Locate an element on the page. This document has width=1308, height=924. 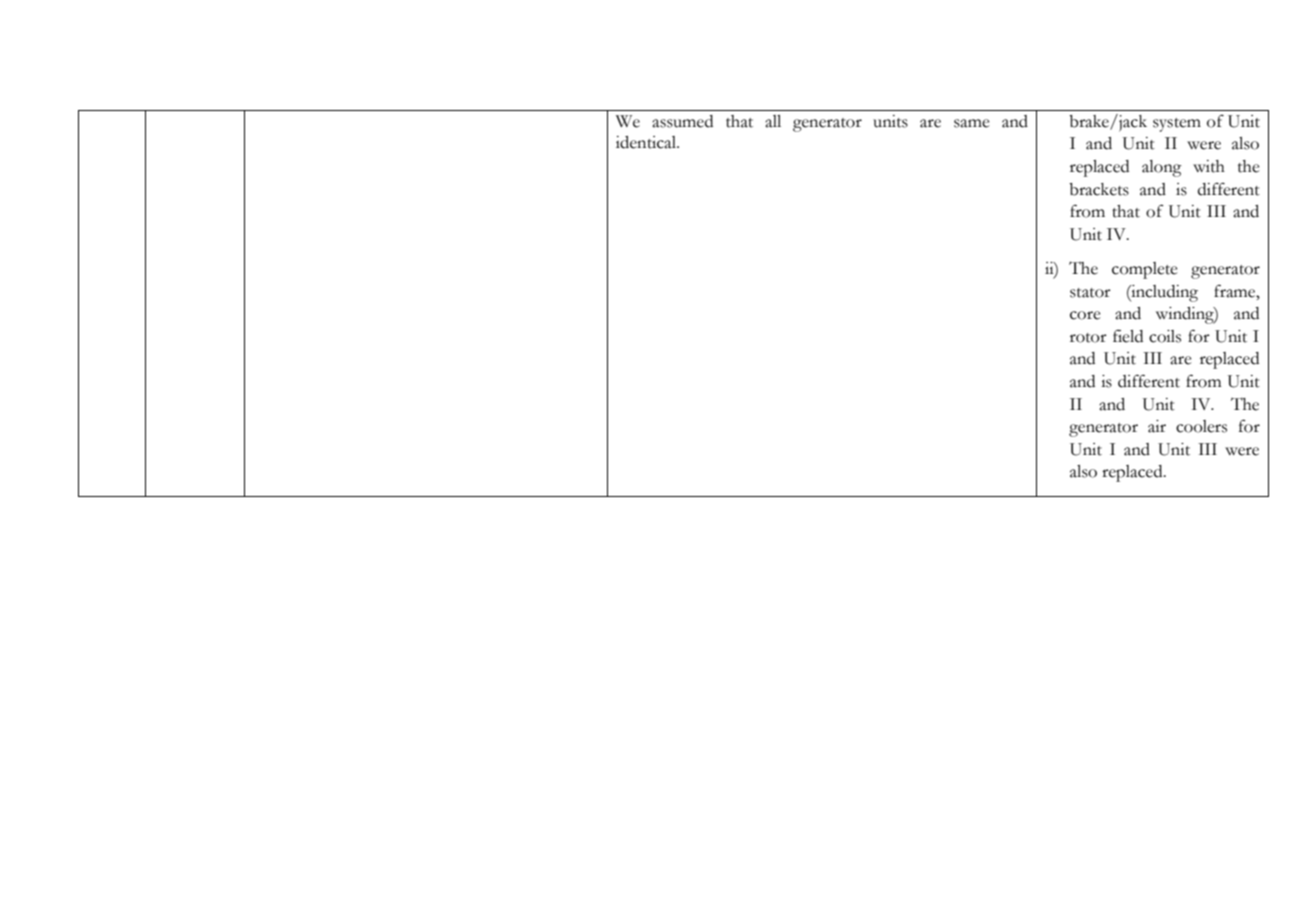
complete is located at coordinates (1145, 270).
